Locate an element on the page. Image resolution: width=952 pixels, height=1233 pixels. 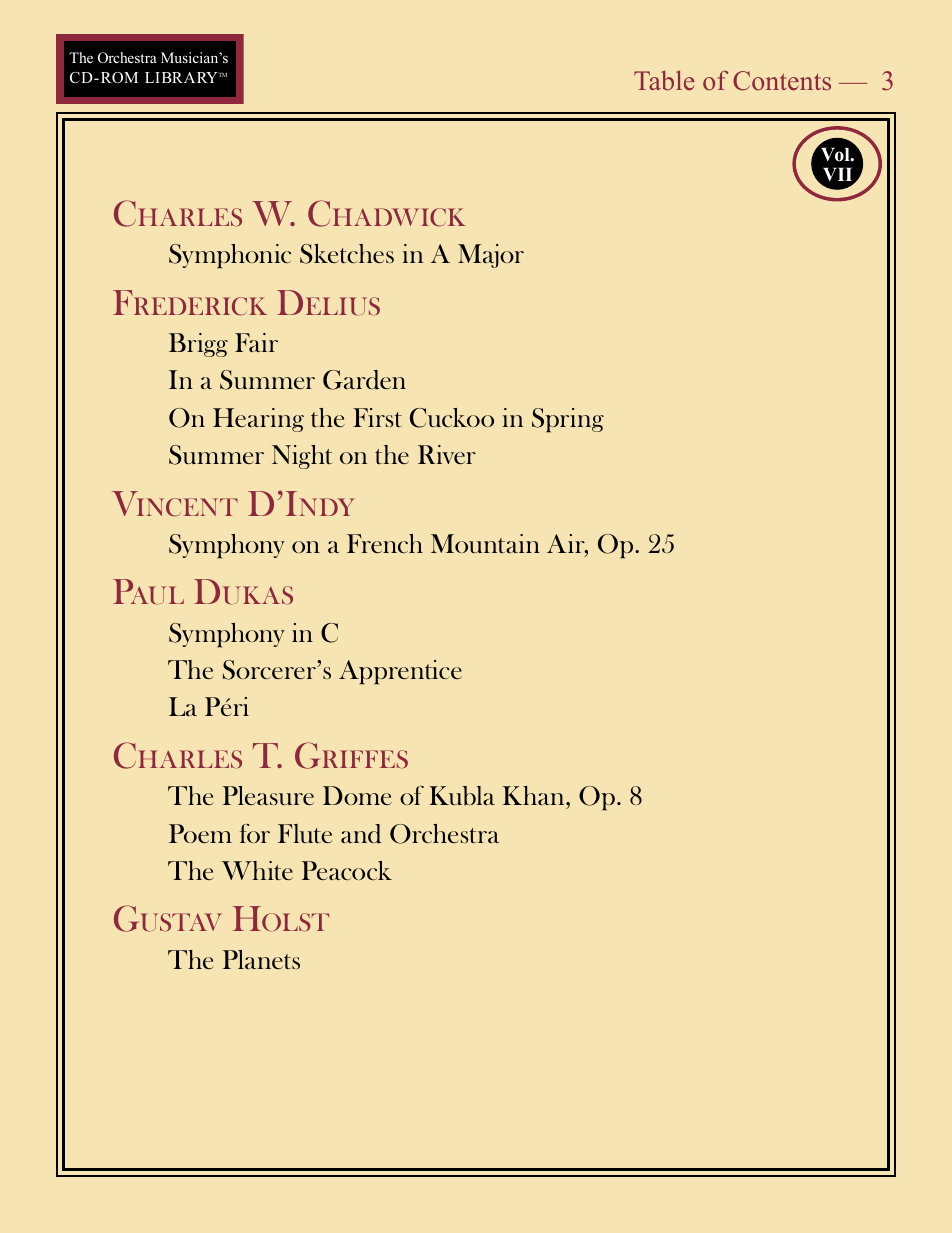
Spring is located at coordinates (568, 420).
